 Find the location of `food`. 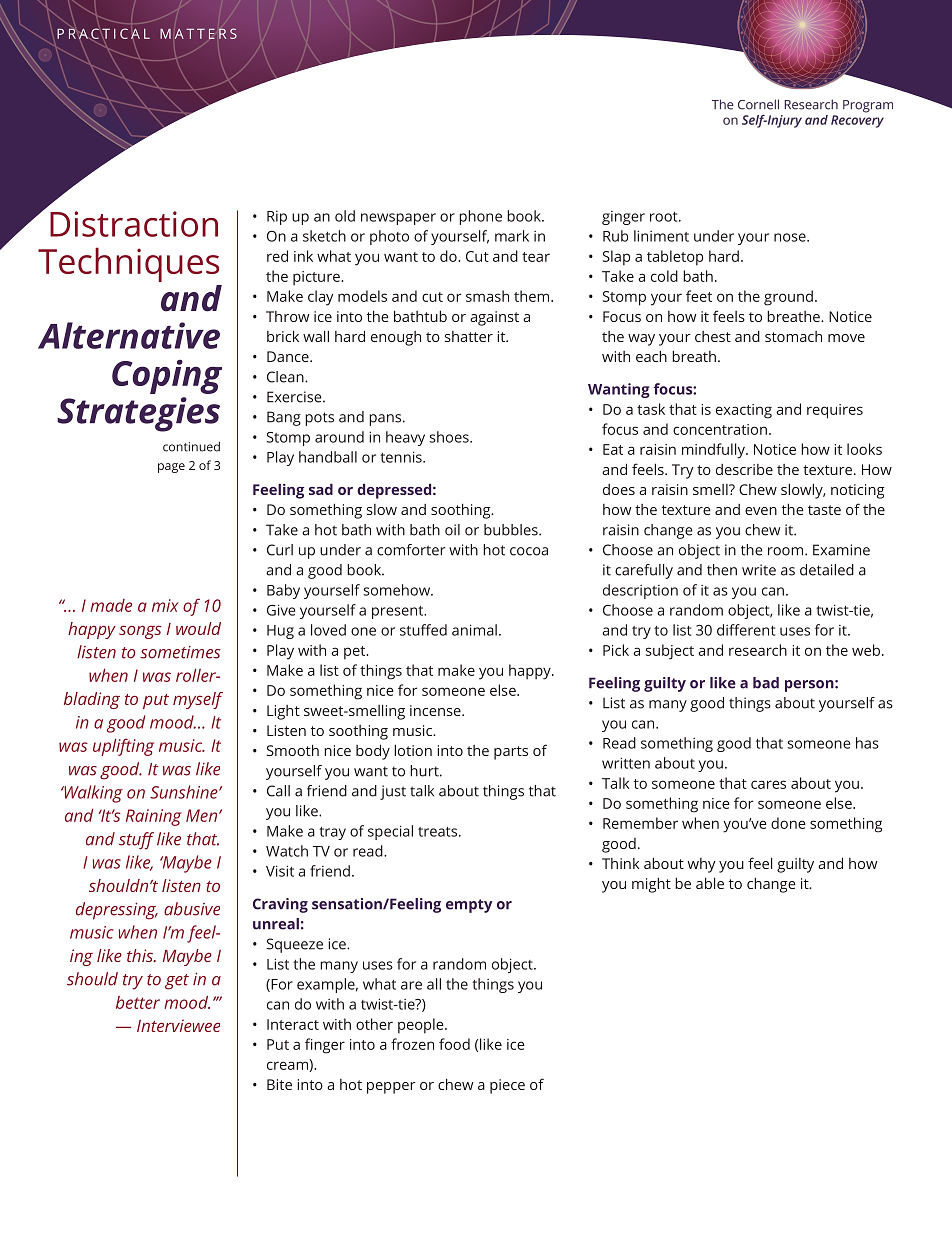

food is located at coordinates (454, 1044).
